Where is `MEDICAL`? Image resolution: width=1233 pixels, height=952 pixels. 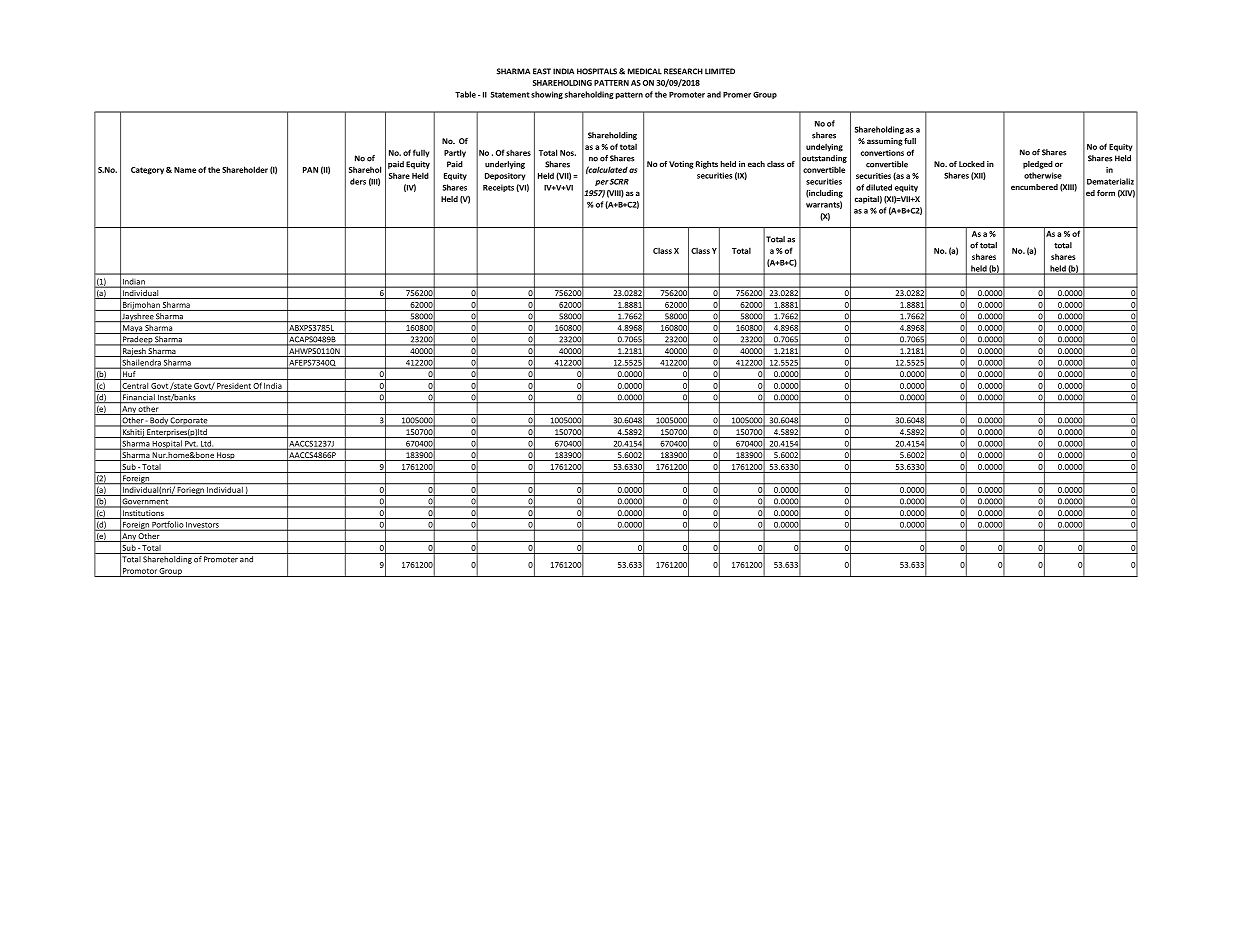 MEDICAL is located at coordinates (645, 71).
